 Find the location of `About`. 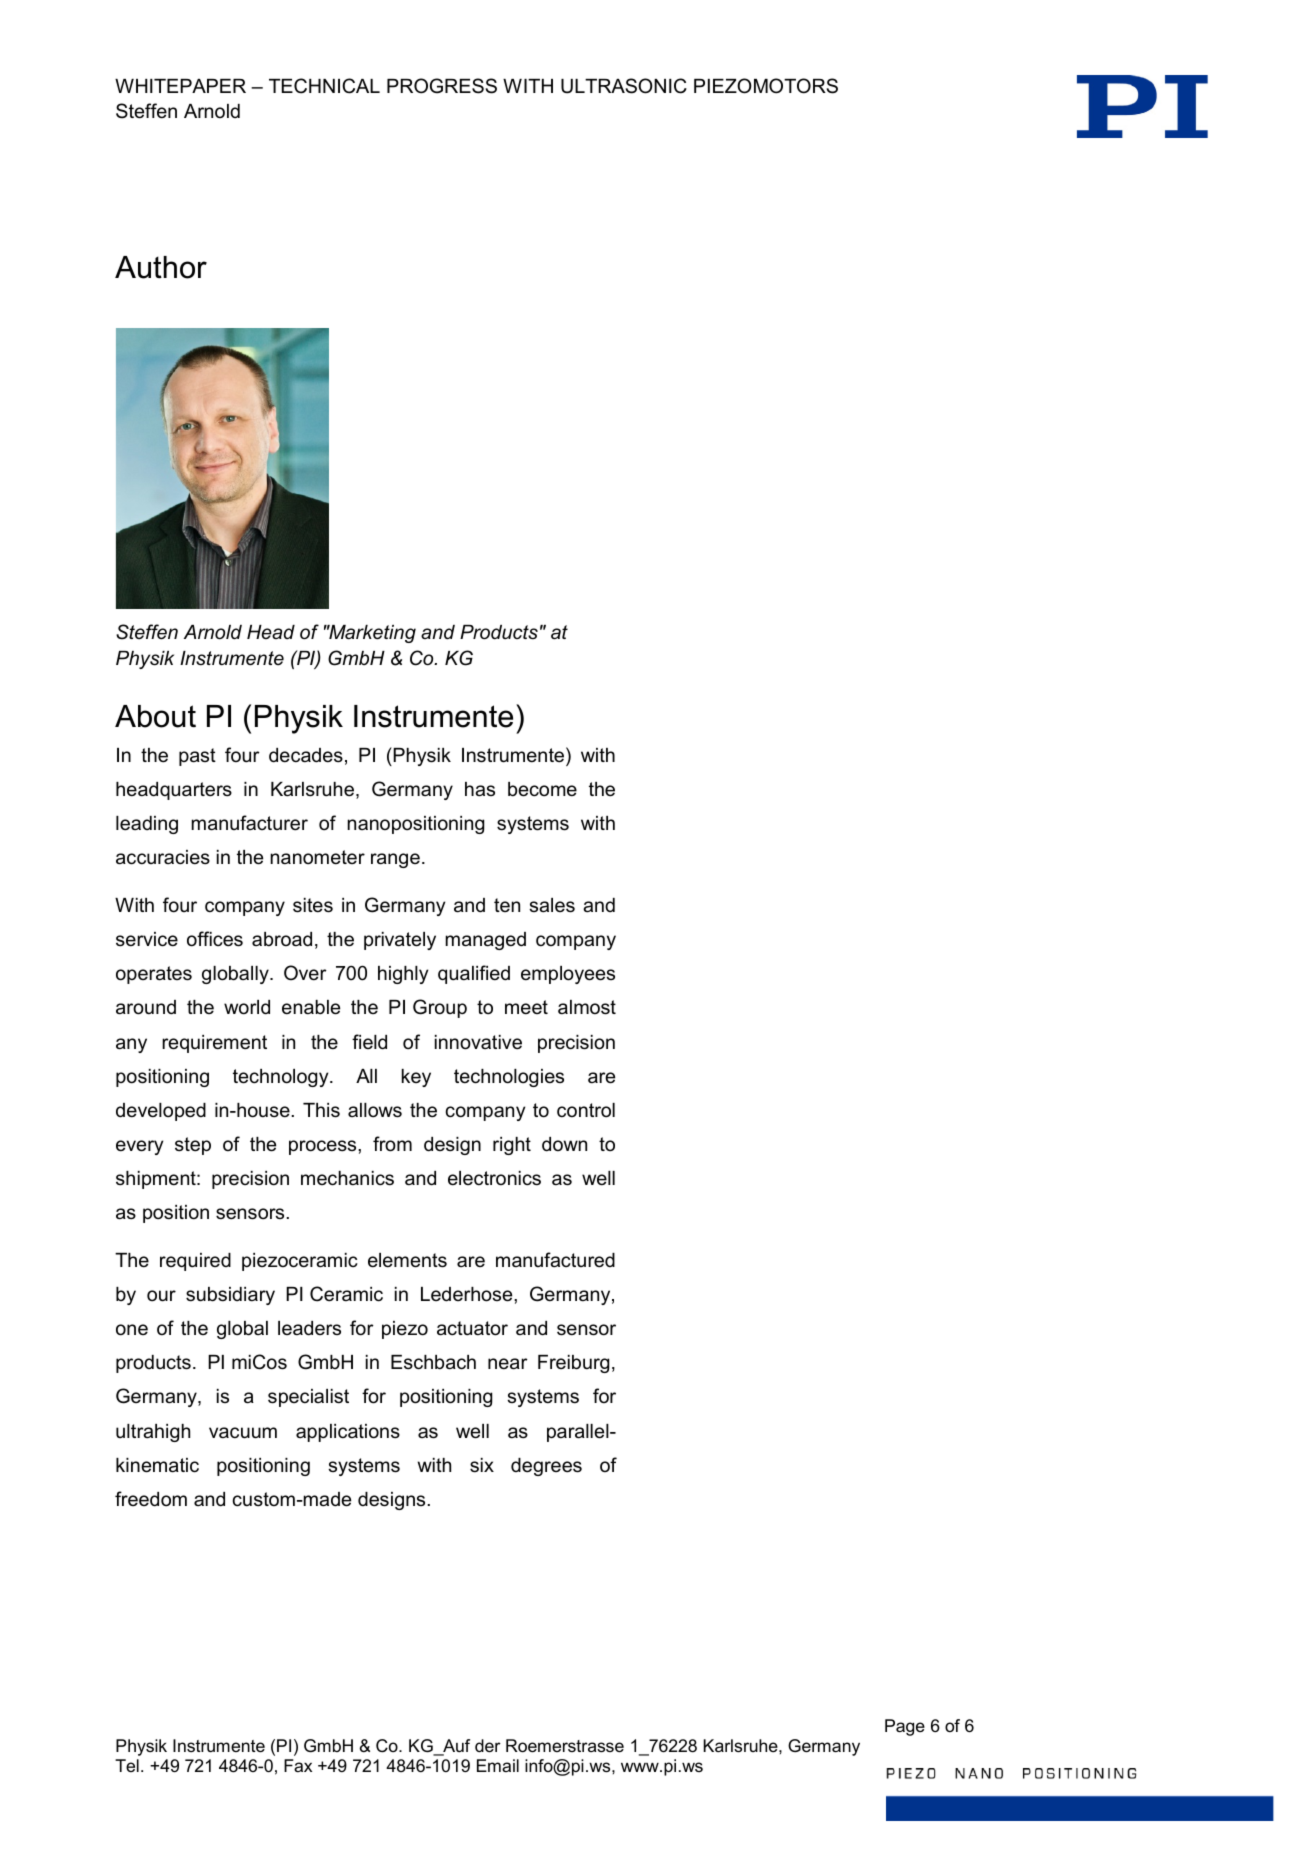

About is located at coordinates (155, 716).
